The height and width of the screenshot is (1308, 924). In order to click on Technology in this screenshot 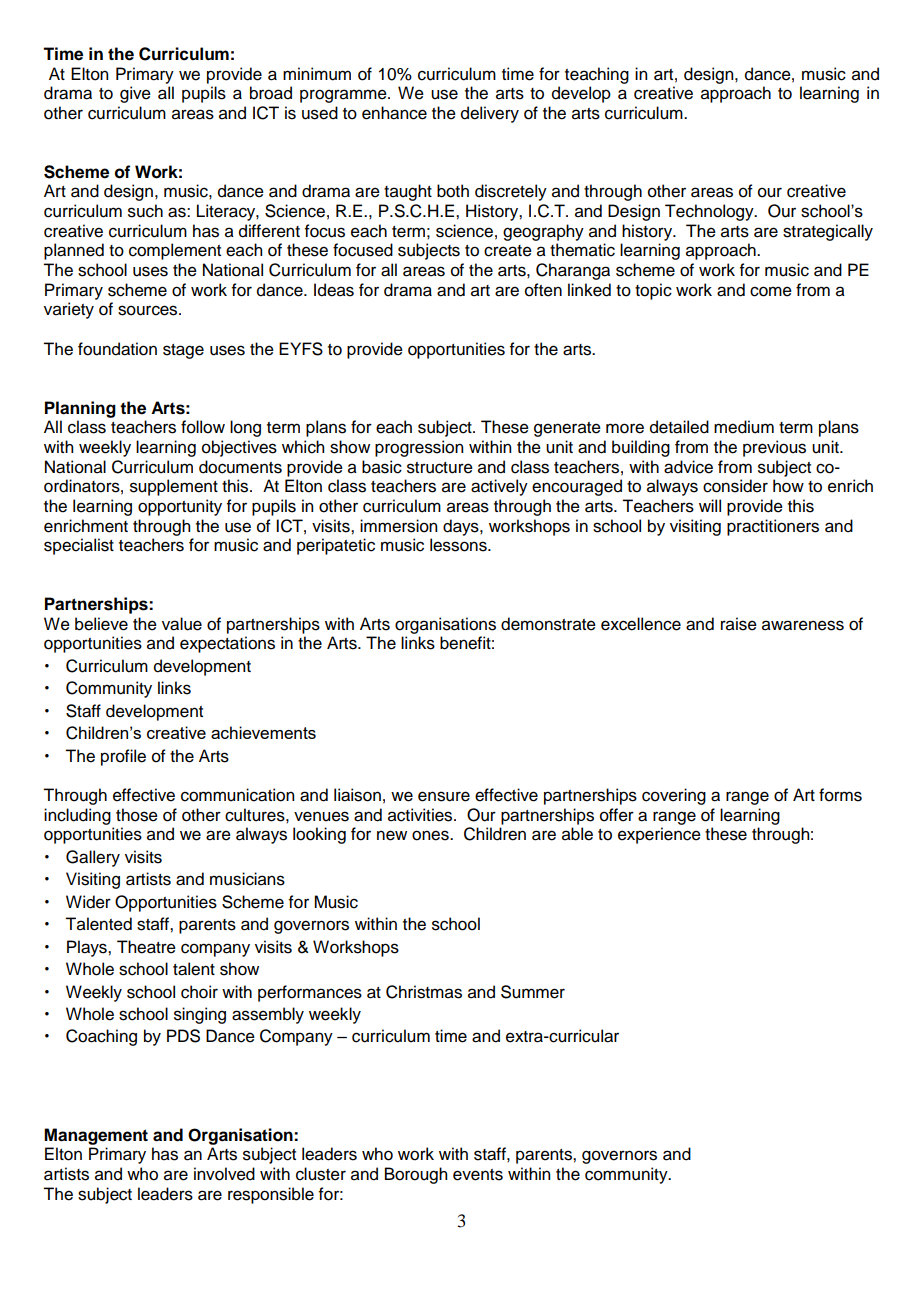, I will do `click(710, 212)`.
